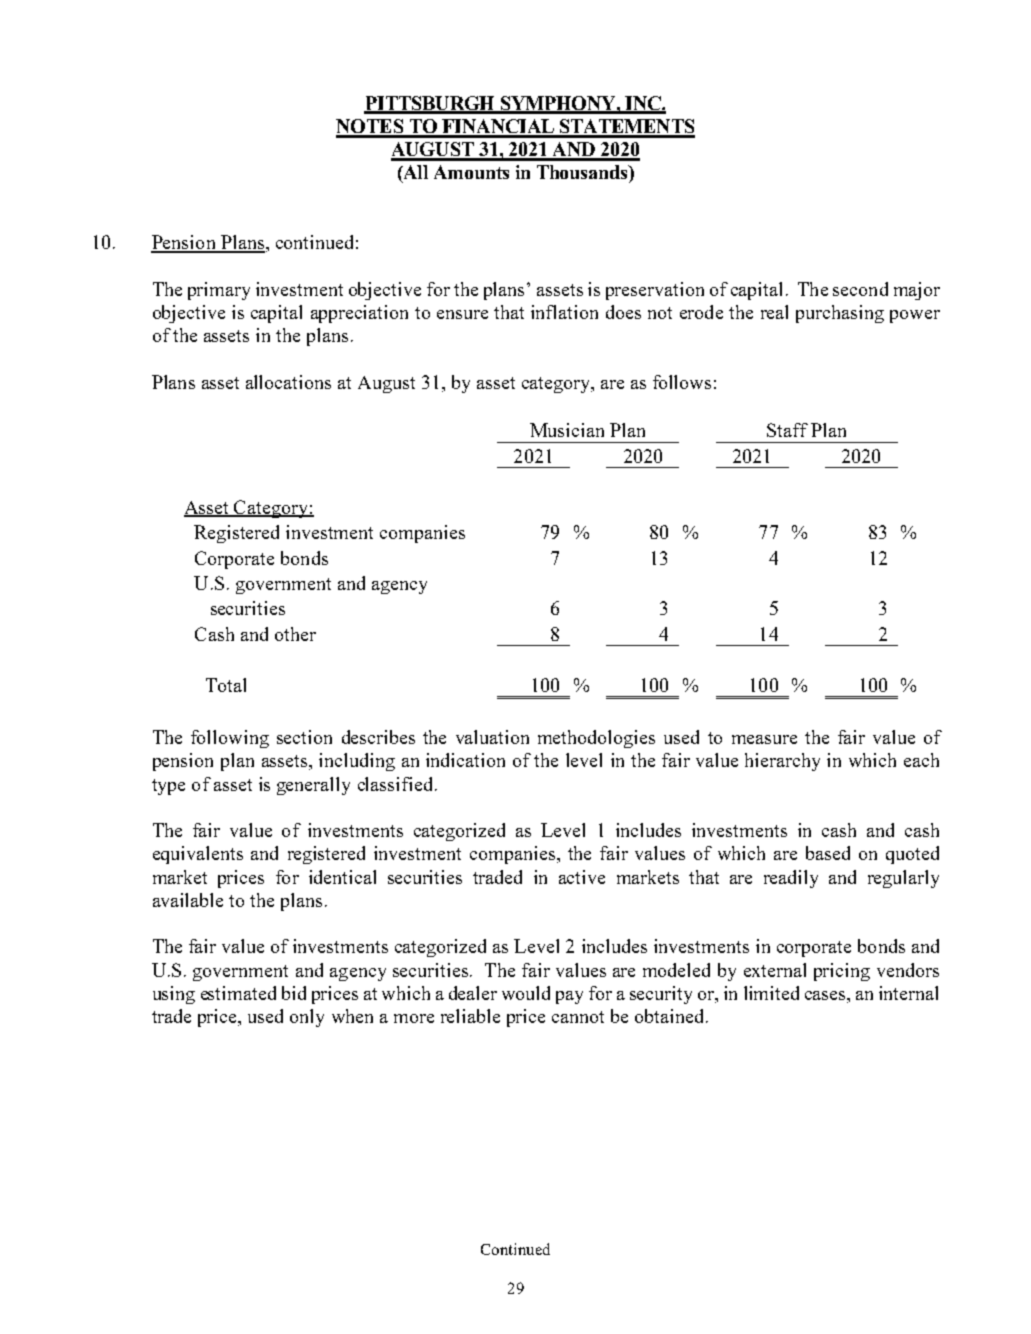  I want to click on Musician, so click(567, 430).
